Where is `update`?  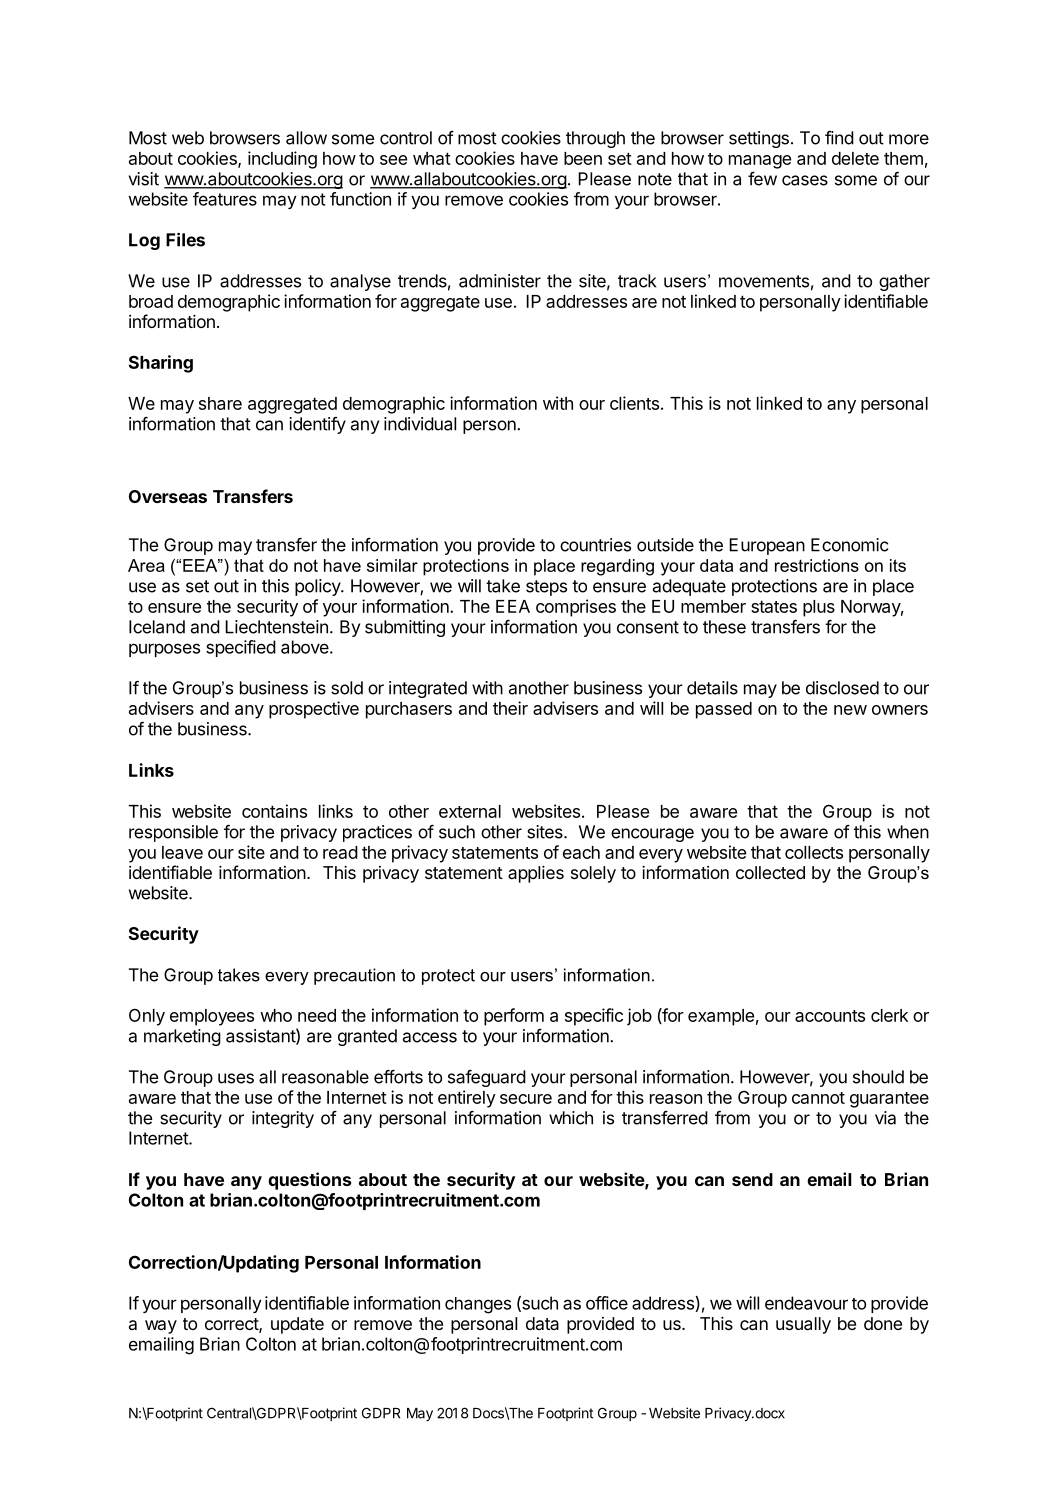 update is located at coordinates (297, 1325).
